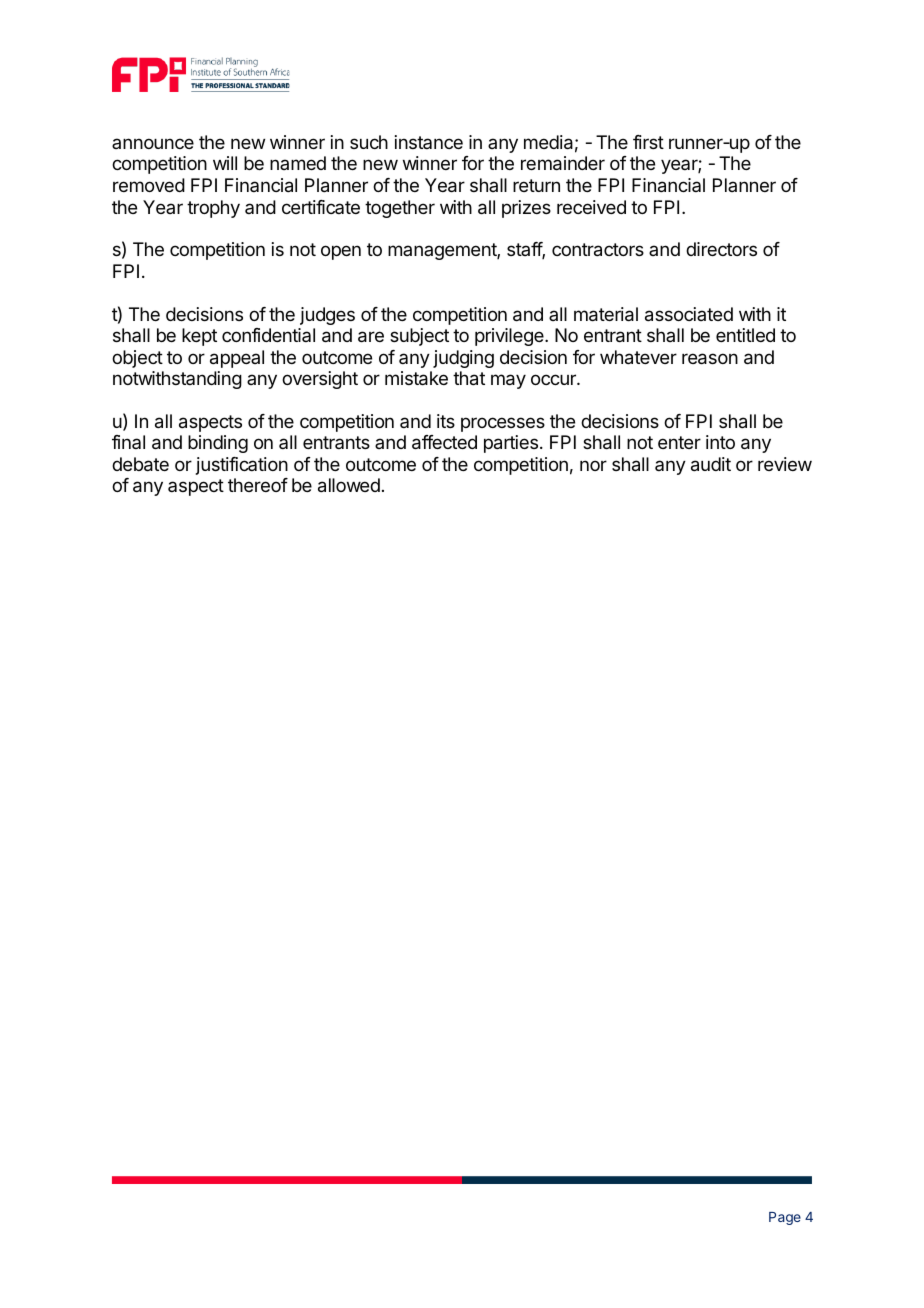  Describe the element at coordinates (258, 485) in the screenshot. I see `thereof` at that location.
